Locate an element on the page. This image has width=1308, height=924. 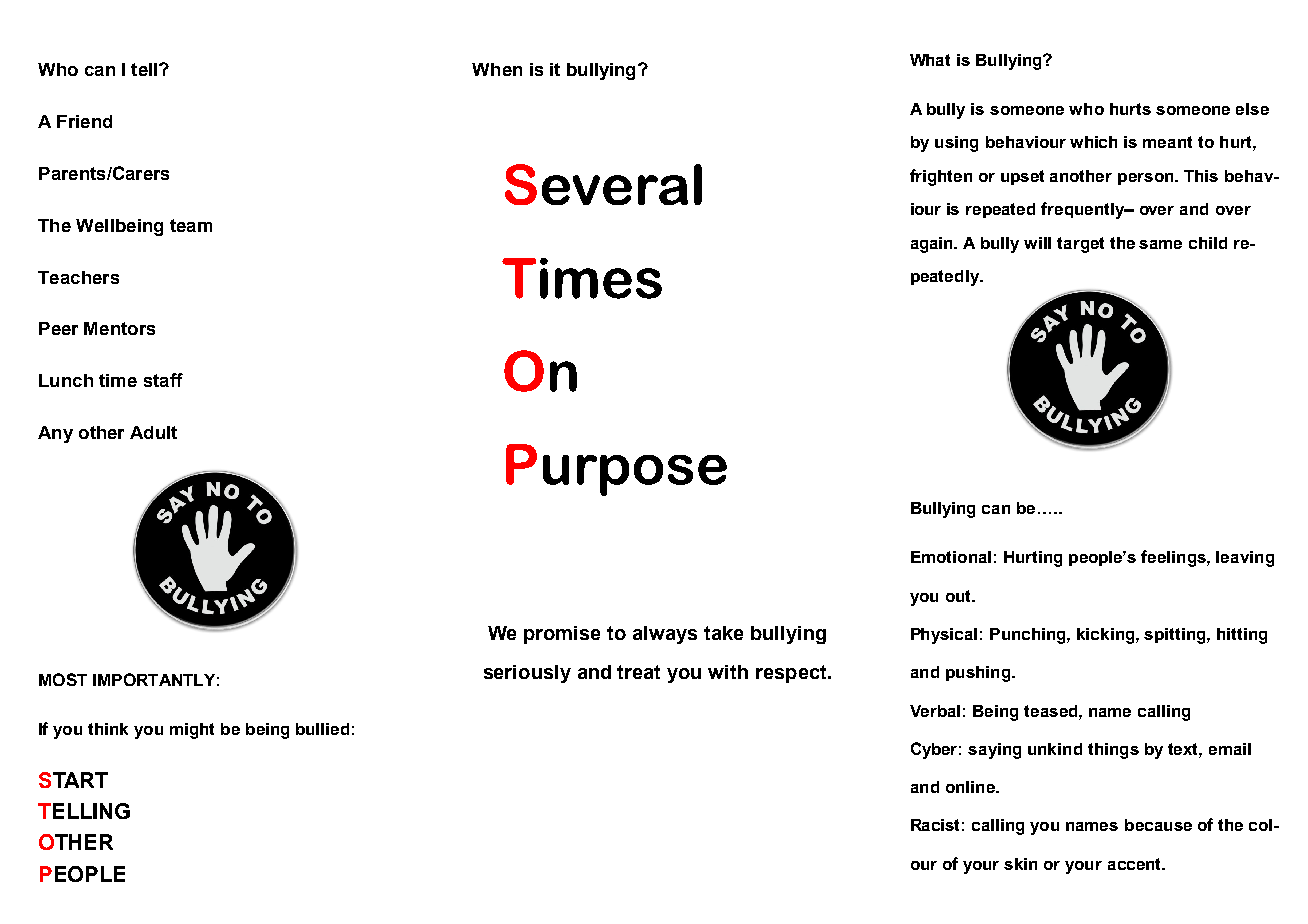
else is located at coordinates (1252, 109).
